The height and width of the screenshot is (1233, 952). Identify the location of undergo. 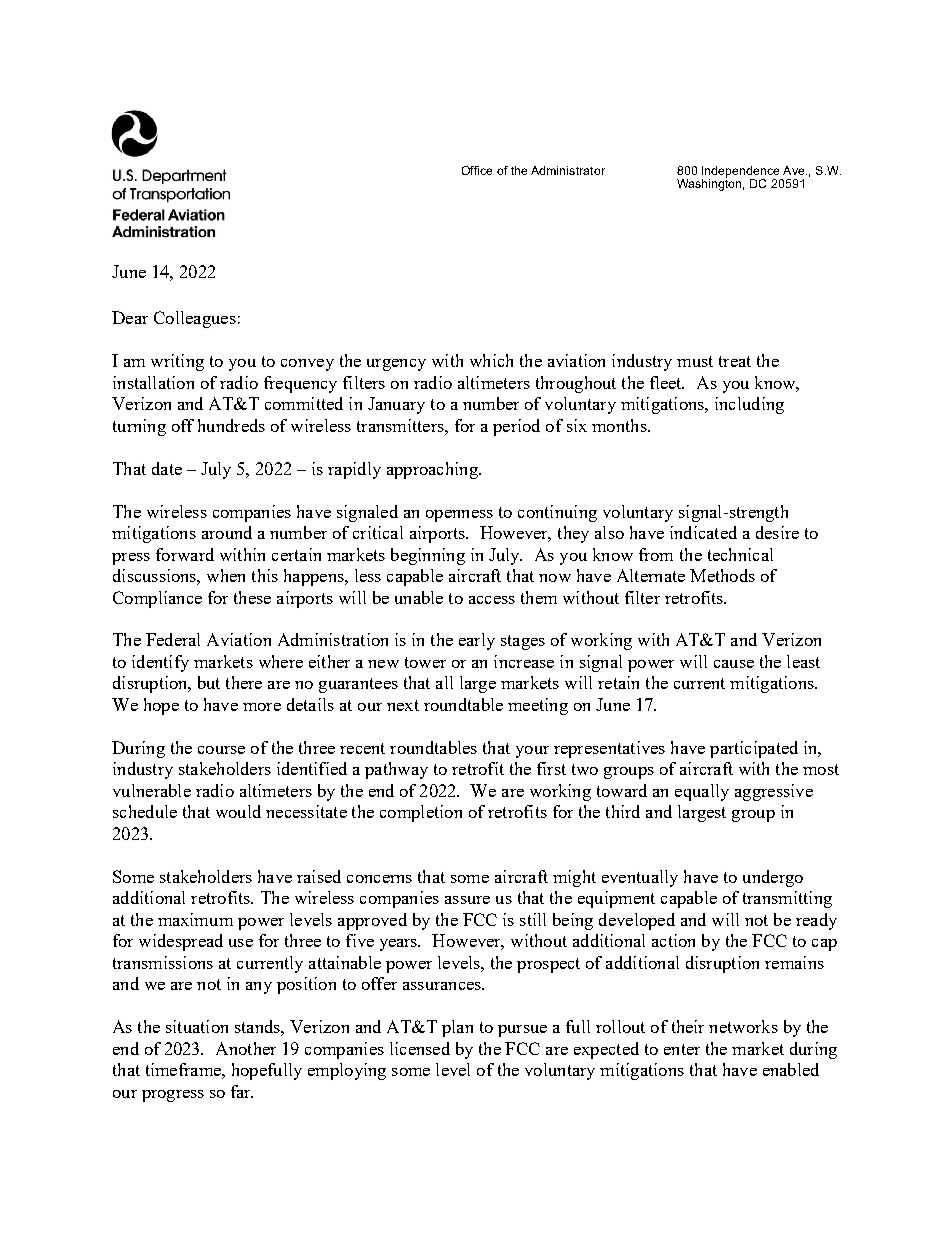
(773, 878).
